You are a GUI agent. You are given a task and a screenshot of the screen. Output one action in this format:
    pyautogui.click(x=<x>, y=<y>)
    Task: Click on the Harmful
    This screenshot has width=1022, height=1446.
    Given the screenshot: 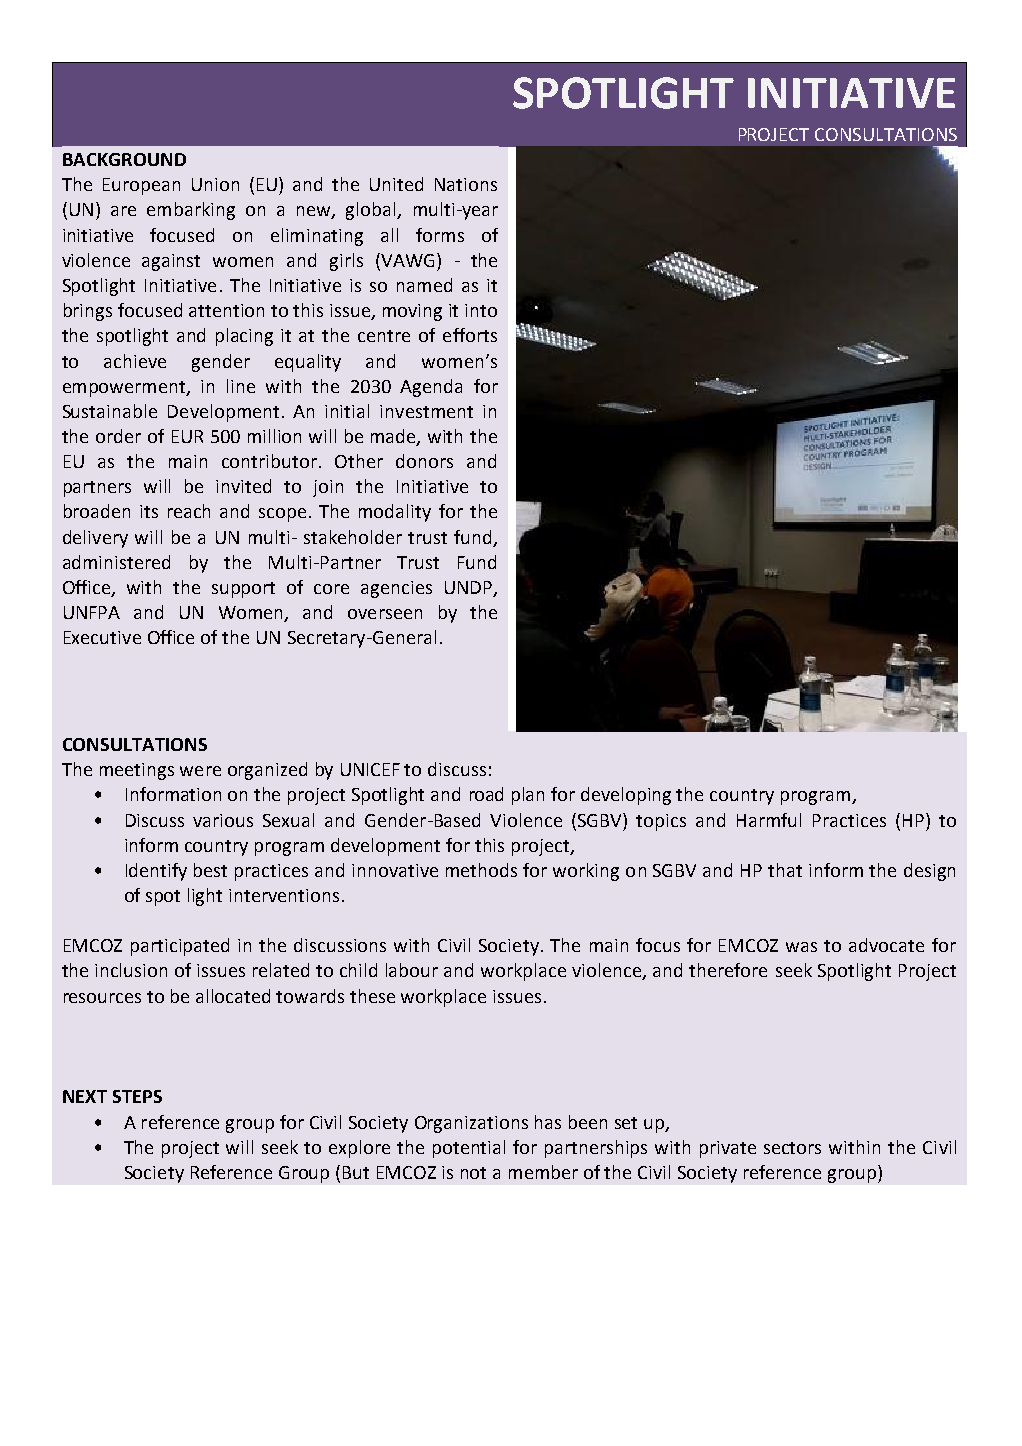 What is the action you would take?
    pyautogui.click(x=769, y=820)
